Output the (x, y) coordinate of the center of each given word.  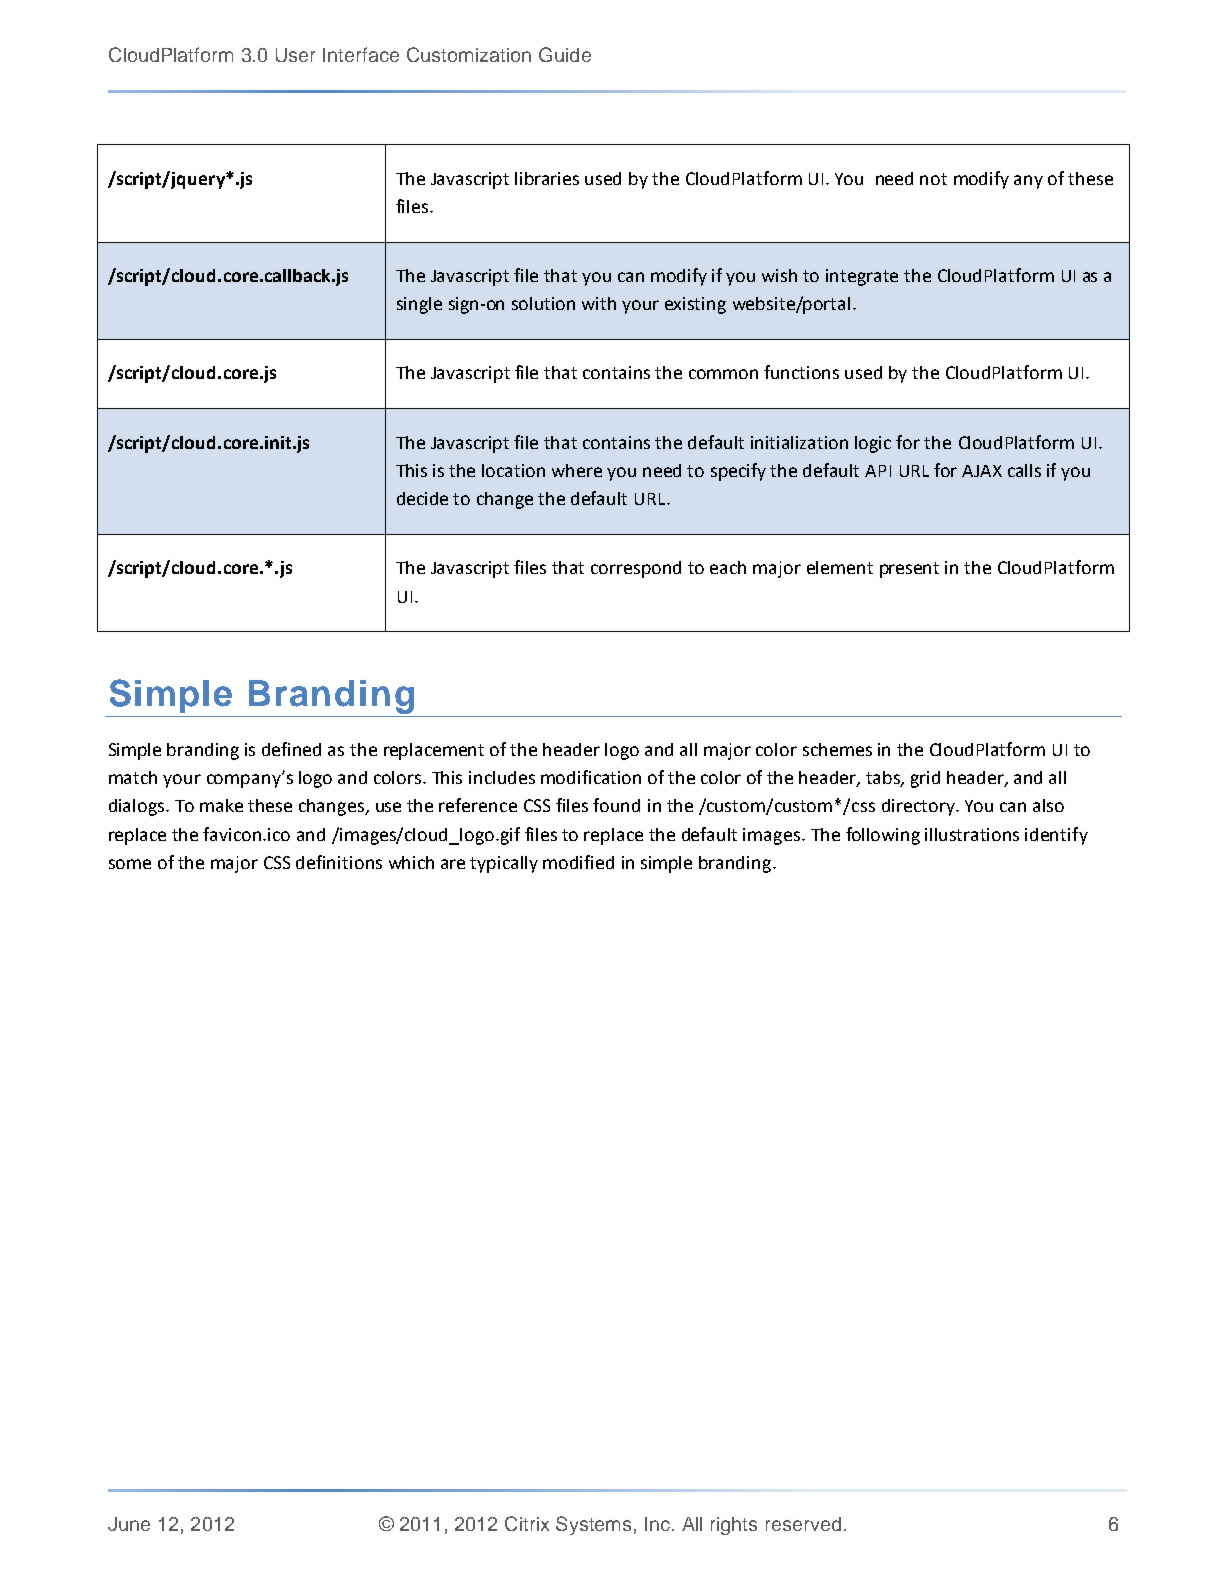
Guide (565, 54)
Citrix (527, 1523)
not (933, 179)
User (295, 55)
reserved (803, 1524)
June (129, 1524)
